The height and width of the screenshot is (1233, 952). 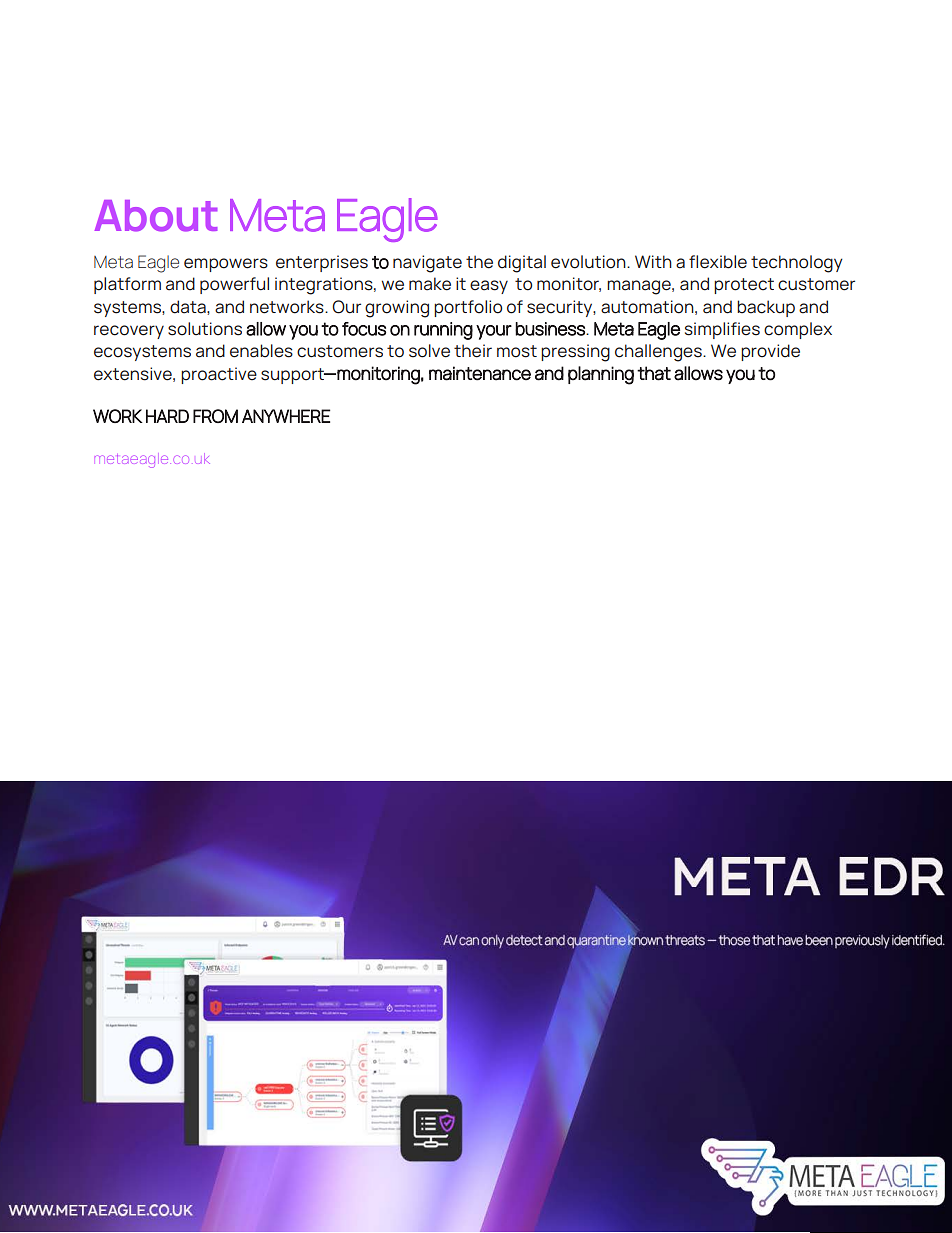 I want to click on ANYWHERE, so click(x=286, y=416).
